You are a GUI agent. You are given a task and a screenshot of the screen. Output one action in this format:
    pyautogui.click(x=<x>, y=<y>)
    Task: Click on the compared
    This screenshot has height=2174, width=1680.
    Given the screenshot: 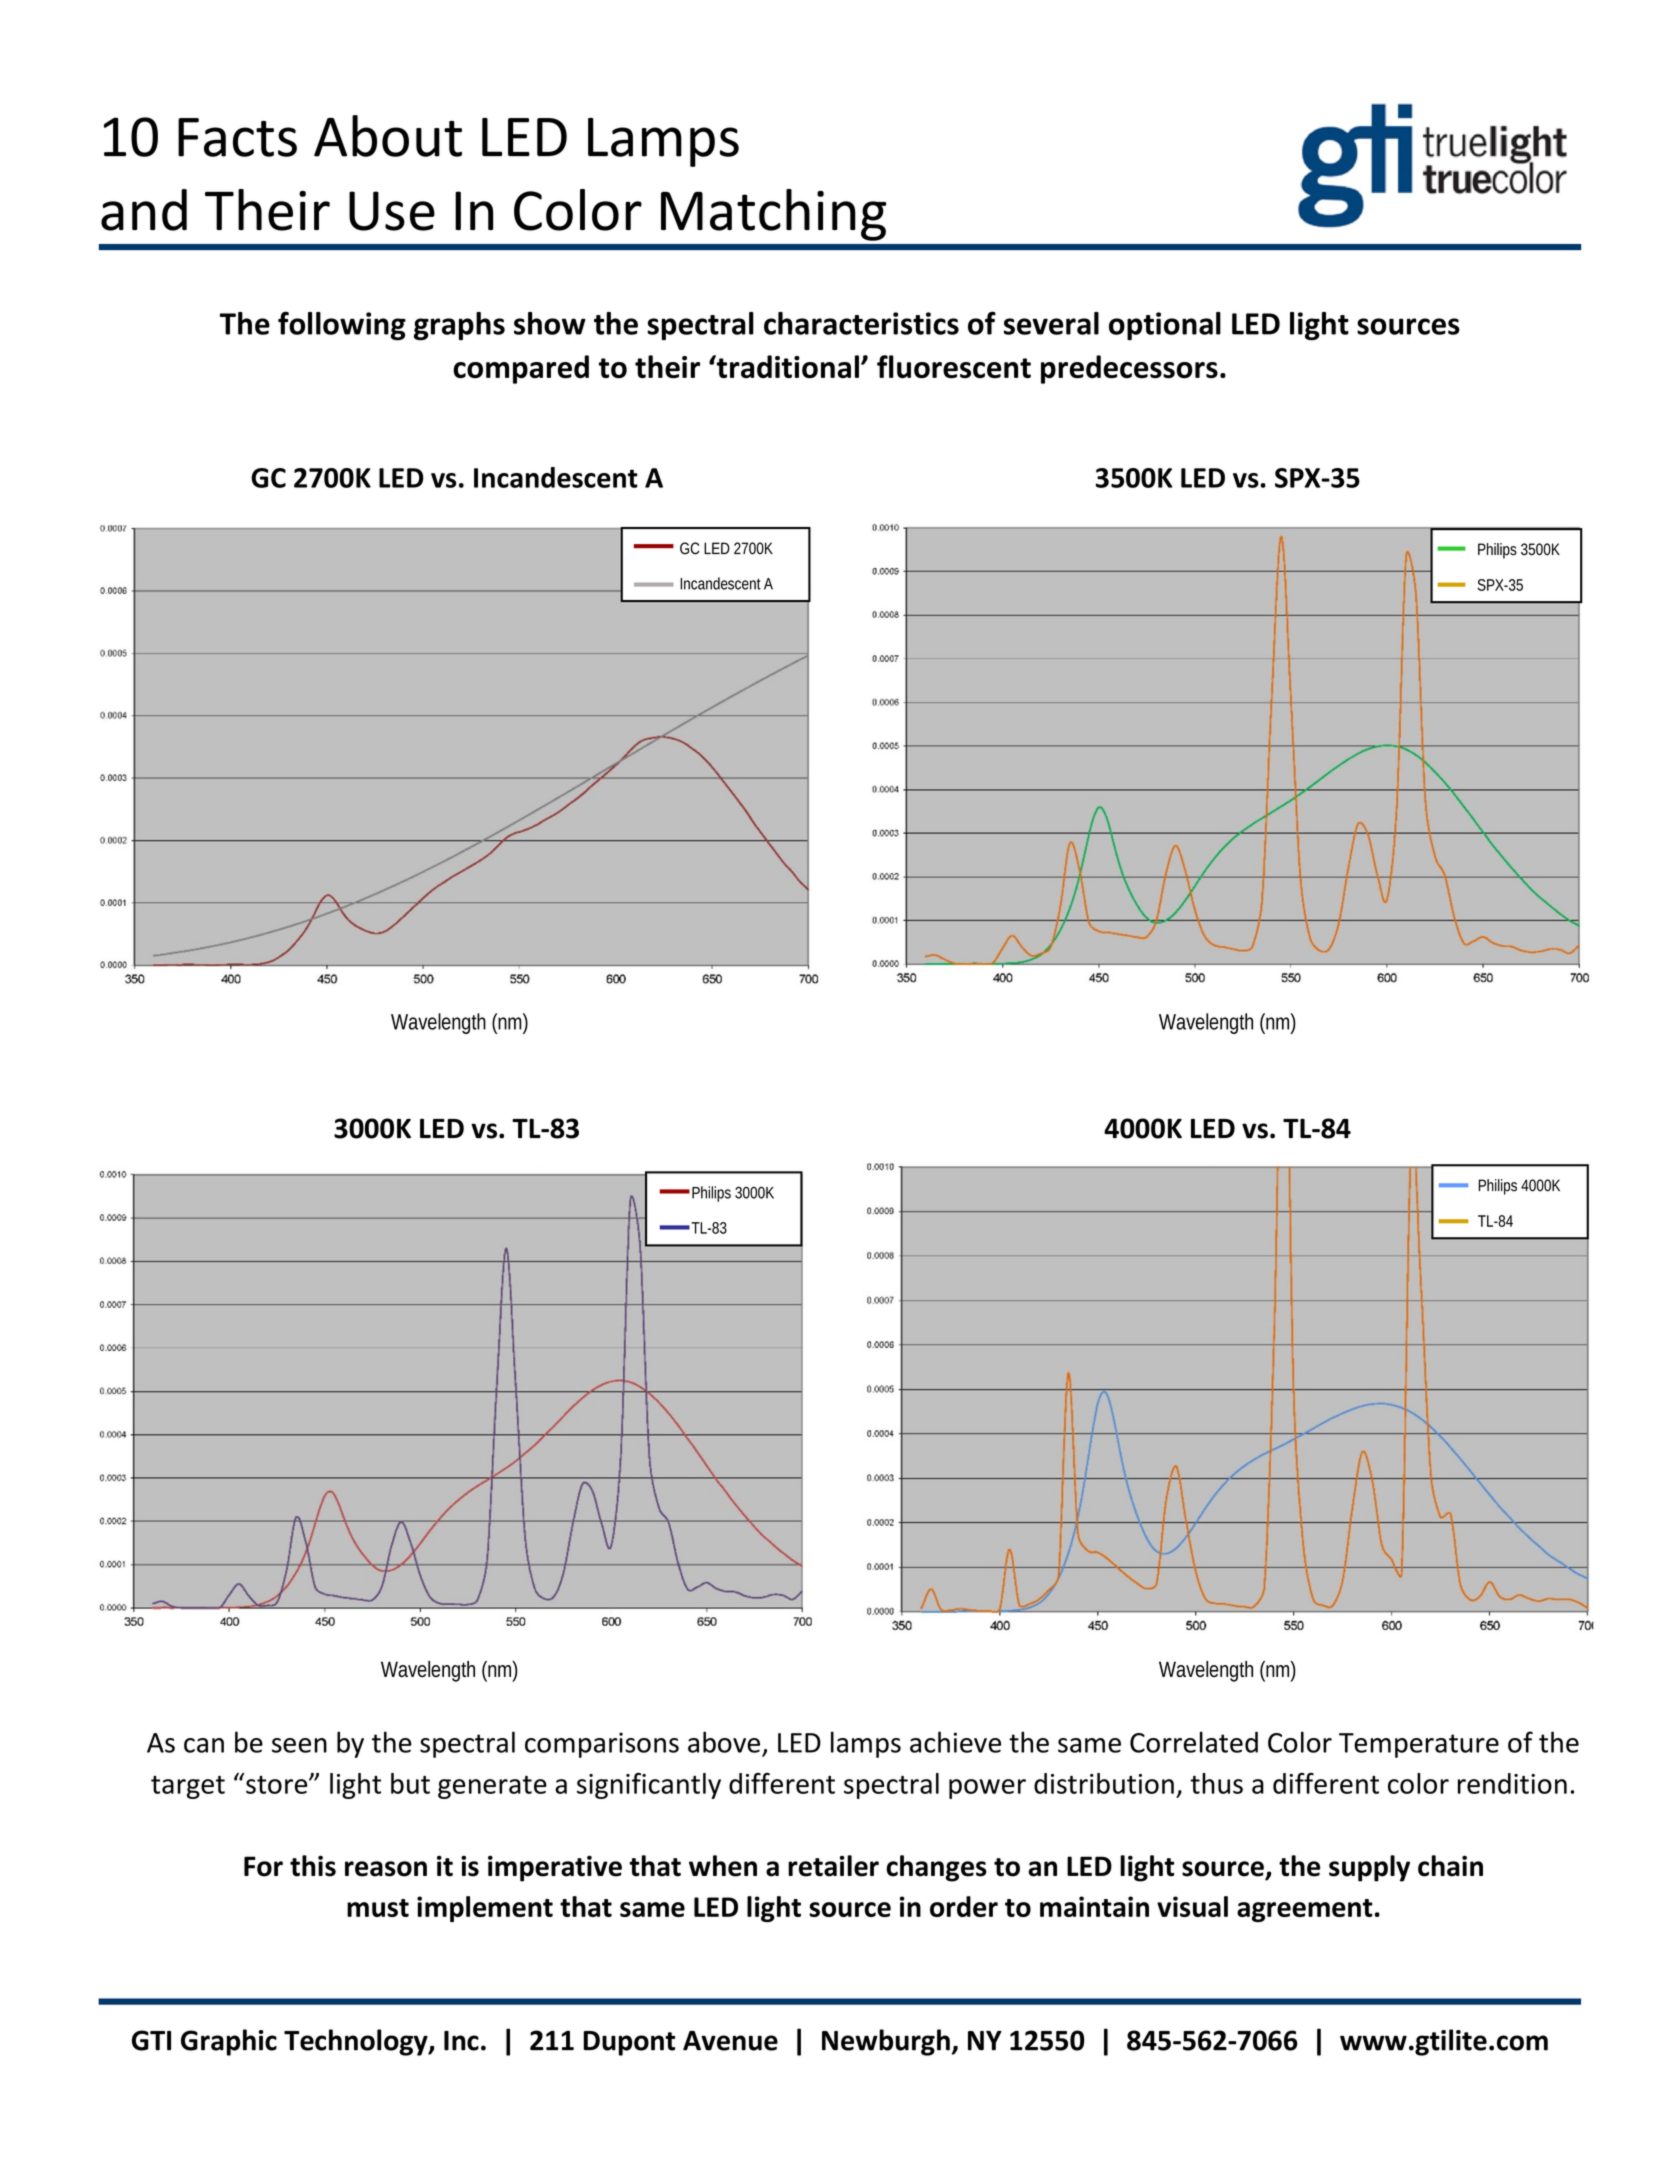 What is the action you would take?
    pyautogui.click(x=521, y=369)
